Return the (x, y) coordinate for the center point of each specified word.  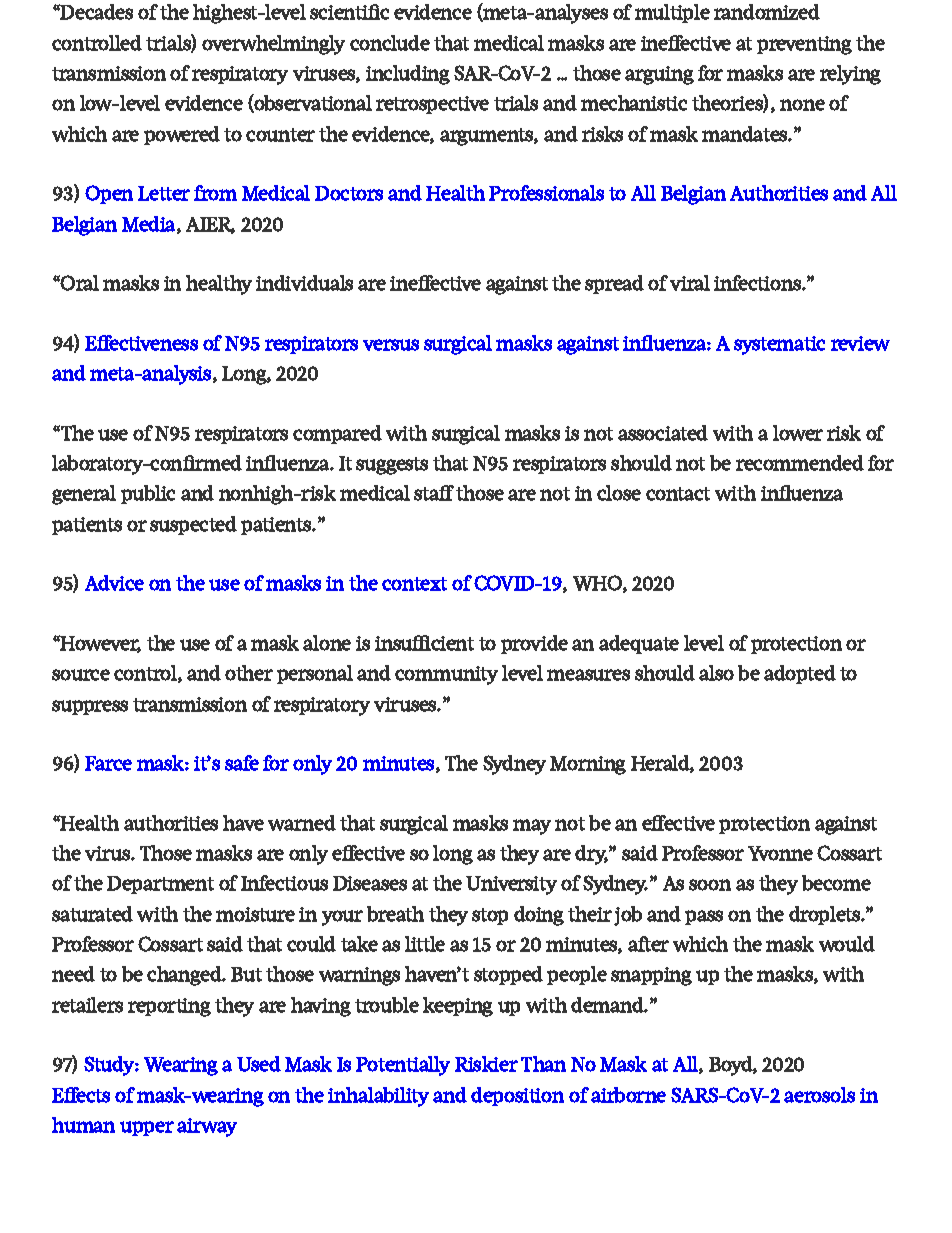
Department (160, 885)
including (408, 75)
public (148, 494)
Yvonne (780, 853)
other (249, 673)
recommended (800, 463)
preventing (804, 45)
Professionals (546, 193)
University (511, 885)
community (446, 675)
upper (147, 1128)
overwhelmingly (273, 45)
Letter (164, 193)
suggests (392, 466)
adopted (800, 674)
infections (758, 283)
